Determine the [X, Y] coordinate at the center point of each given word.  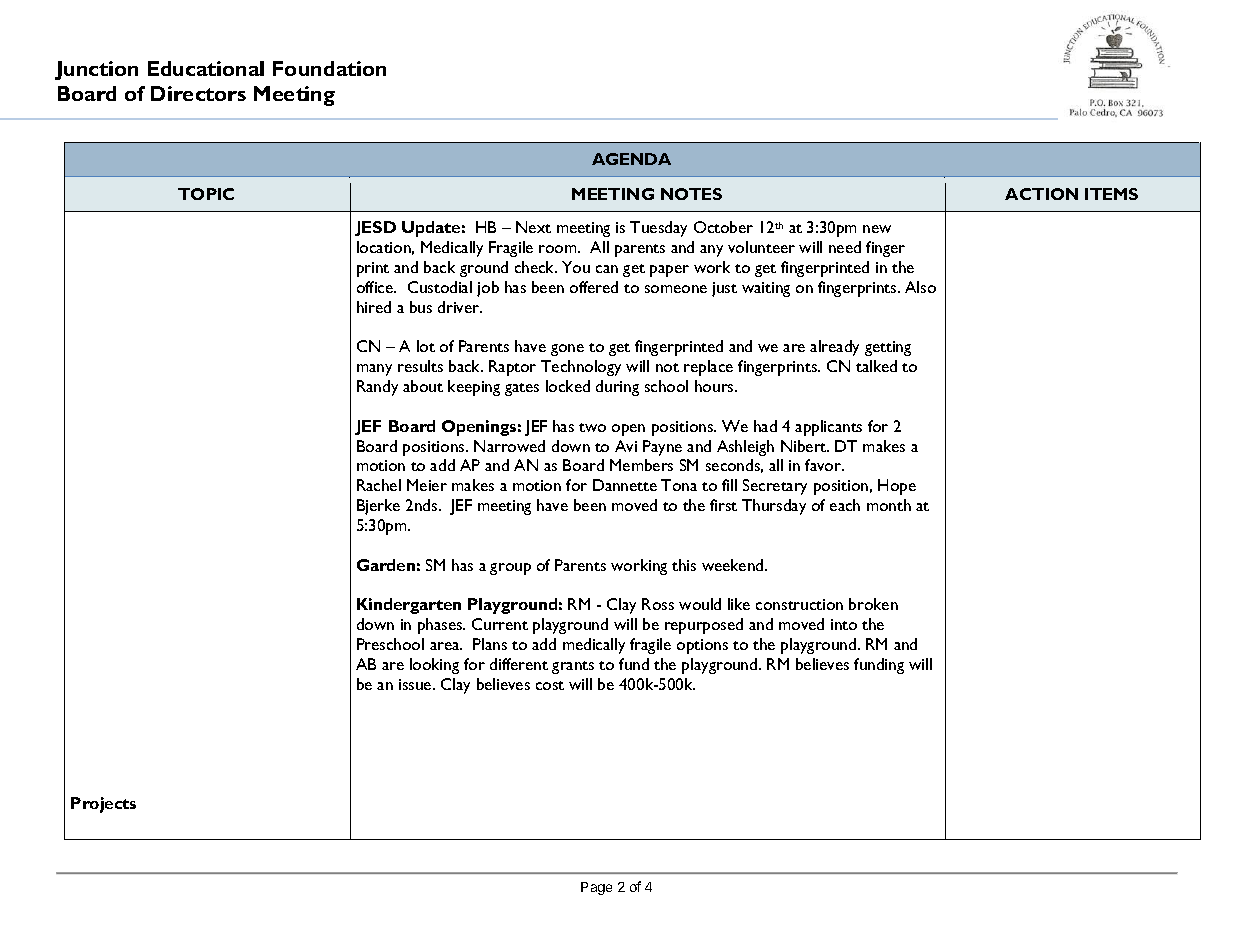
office [376, 287]
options [702, 646]
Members [641, 465]
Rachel [379, 485]
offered [594, 287]
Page [596, 888]
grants [573, 667]
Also [920, 287]
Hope [897, 487]
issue [416, 684]
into [844, 624]
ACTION [1041, 194]
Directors [198, 93]
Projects [103, 805]
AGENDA [631, 159]
